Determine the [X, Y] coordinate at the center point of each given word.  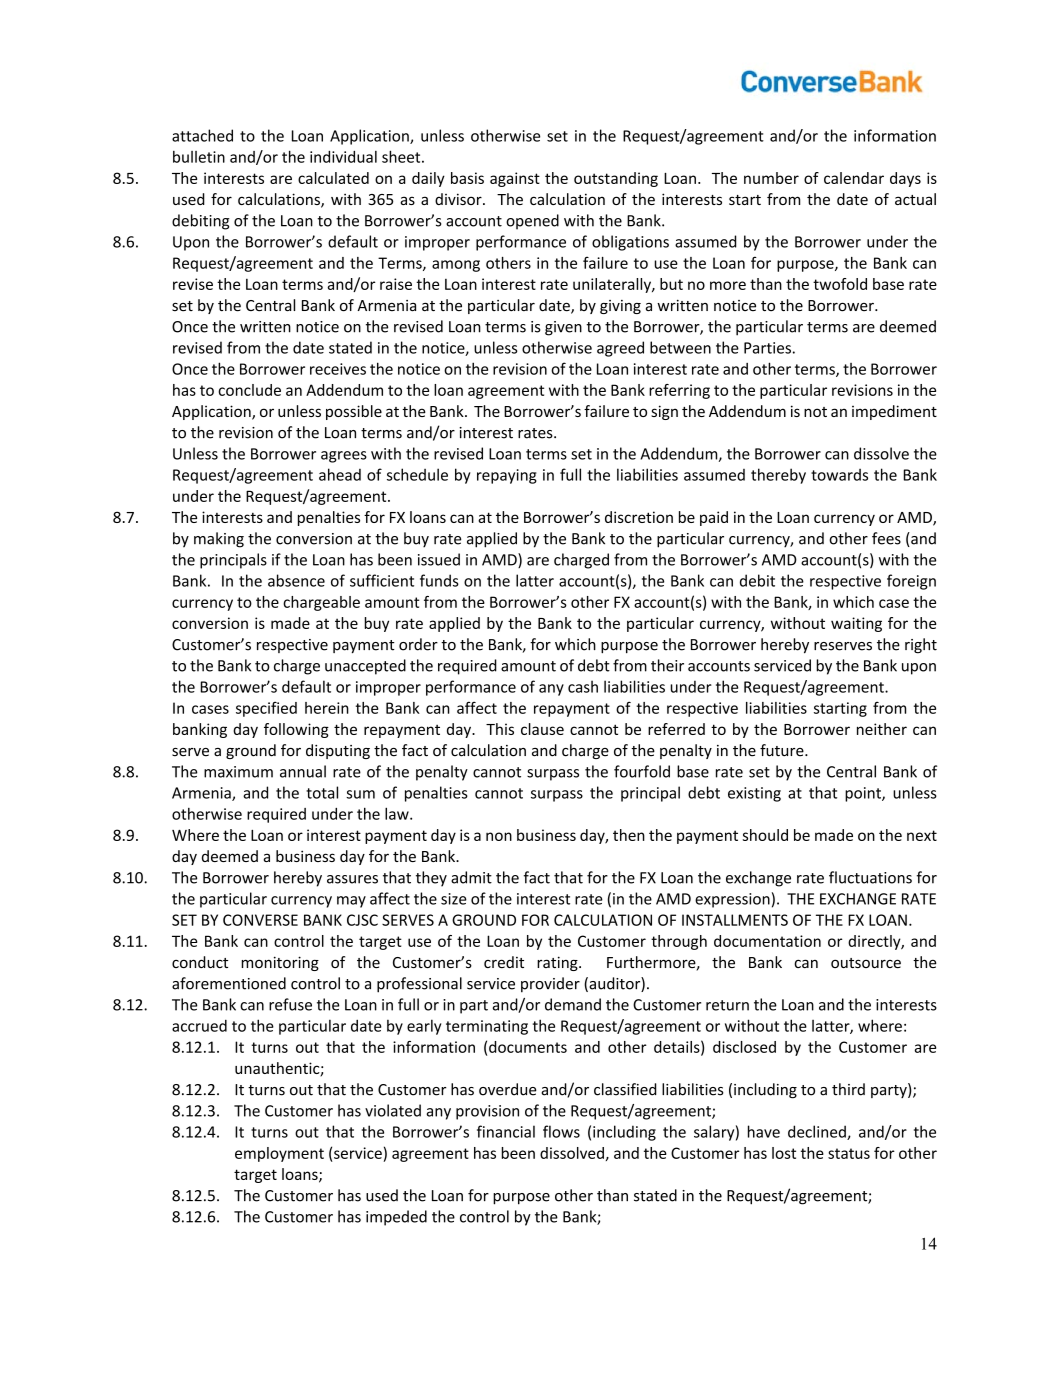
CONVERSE [260, 920]
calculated [333, 178]
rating [558, 963]
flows [561, 1131]
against [515, 179]
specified [266, 709]
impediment [894, 412]
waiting [856, 624]
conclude [249, 390]
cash [583, 686]
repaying [507, 476]
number [771, 178]
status [849, 1153]
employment [279, 1154]
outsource [866, 963]
